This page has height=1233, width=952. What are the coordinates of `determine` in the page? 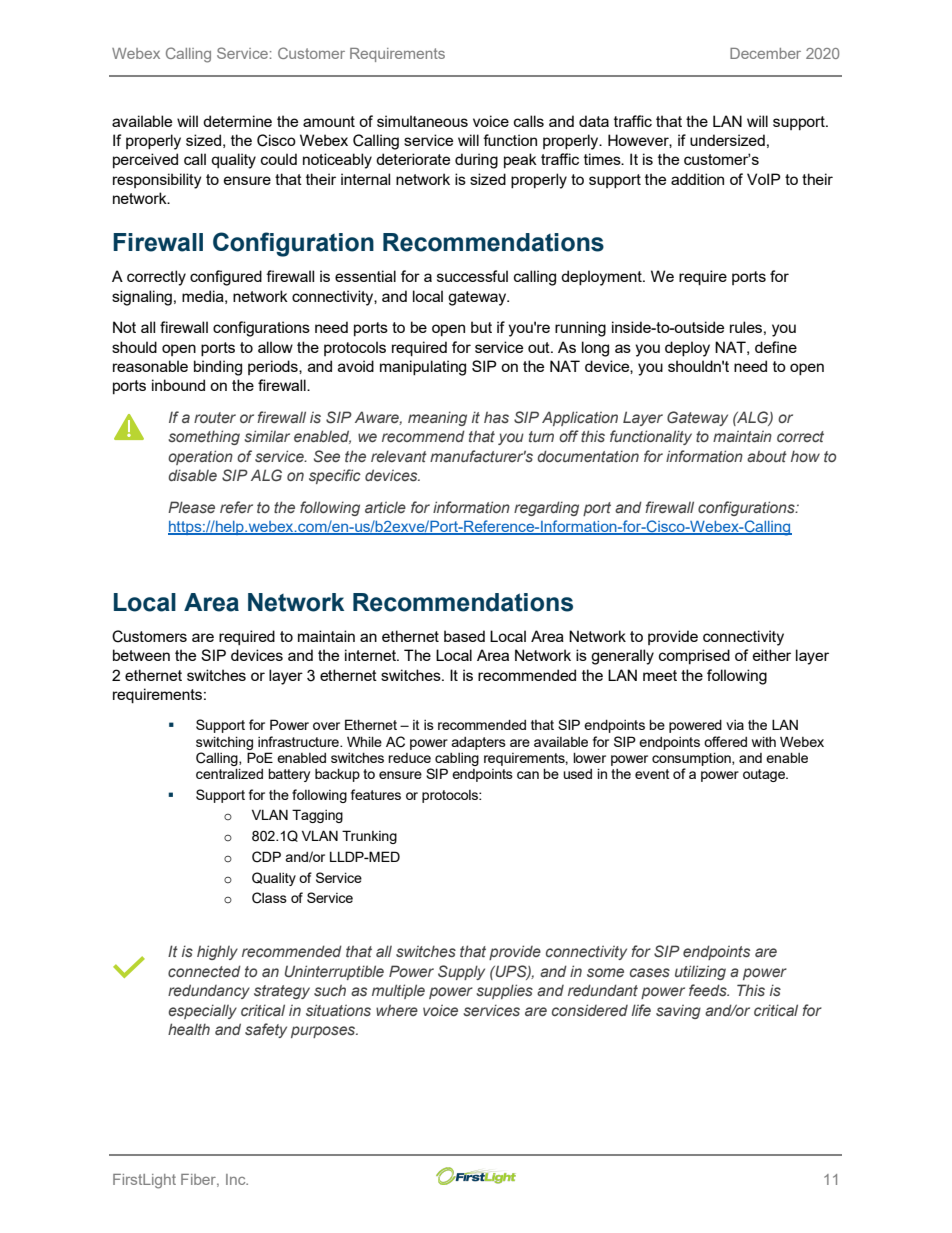 It's located at (237, 121).
